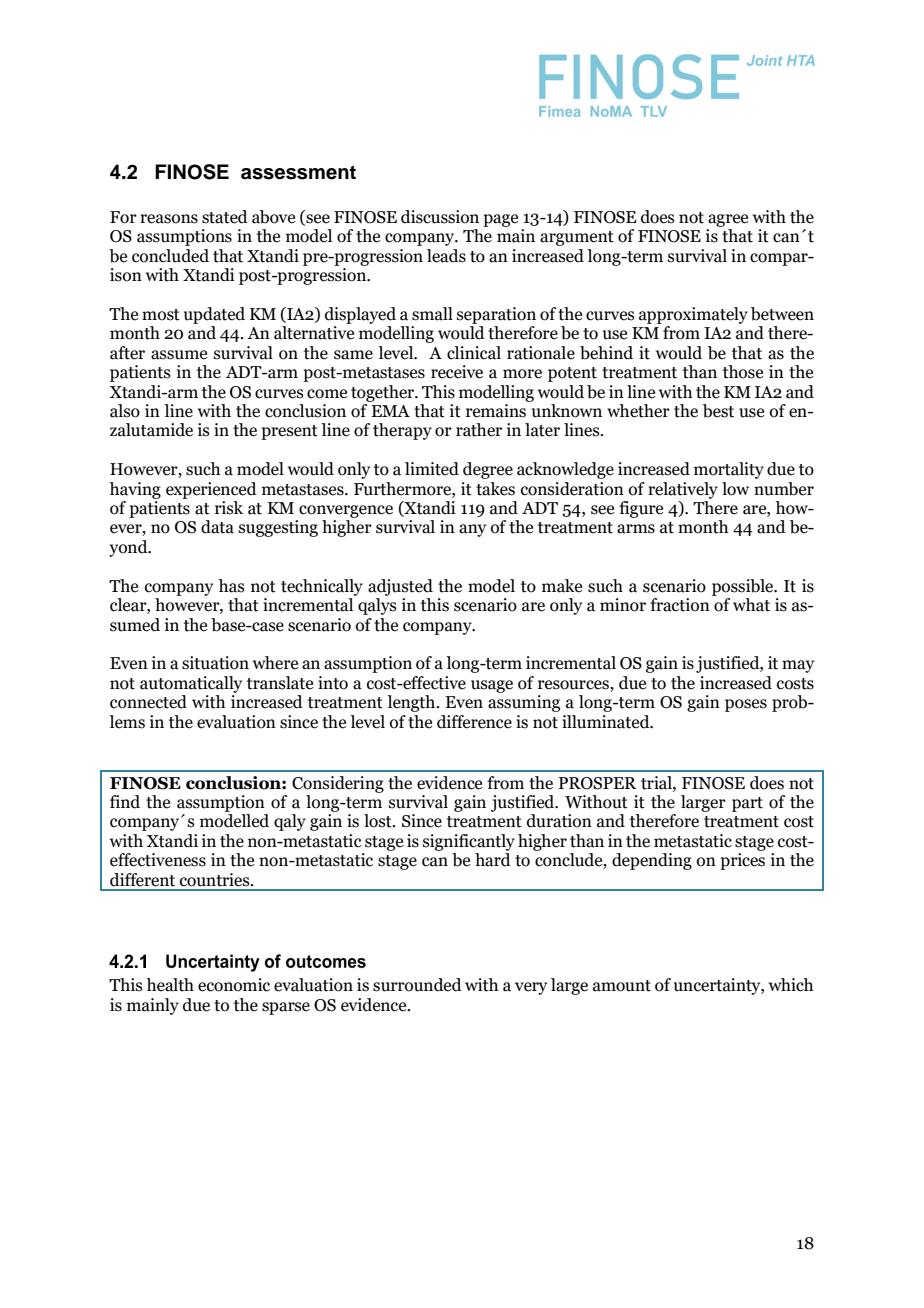 This screenshot has width=924, height=1308. Describe the element at coordinates (791, 985) in the screenshot. I see `which` at that location.
